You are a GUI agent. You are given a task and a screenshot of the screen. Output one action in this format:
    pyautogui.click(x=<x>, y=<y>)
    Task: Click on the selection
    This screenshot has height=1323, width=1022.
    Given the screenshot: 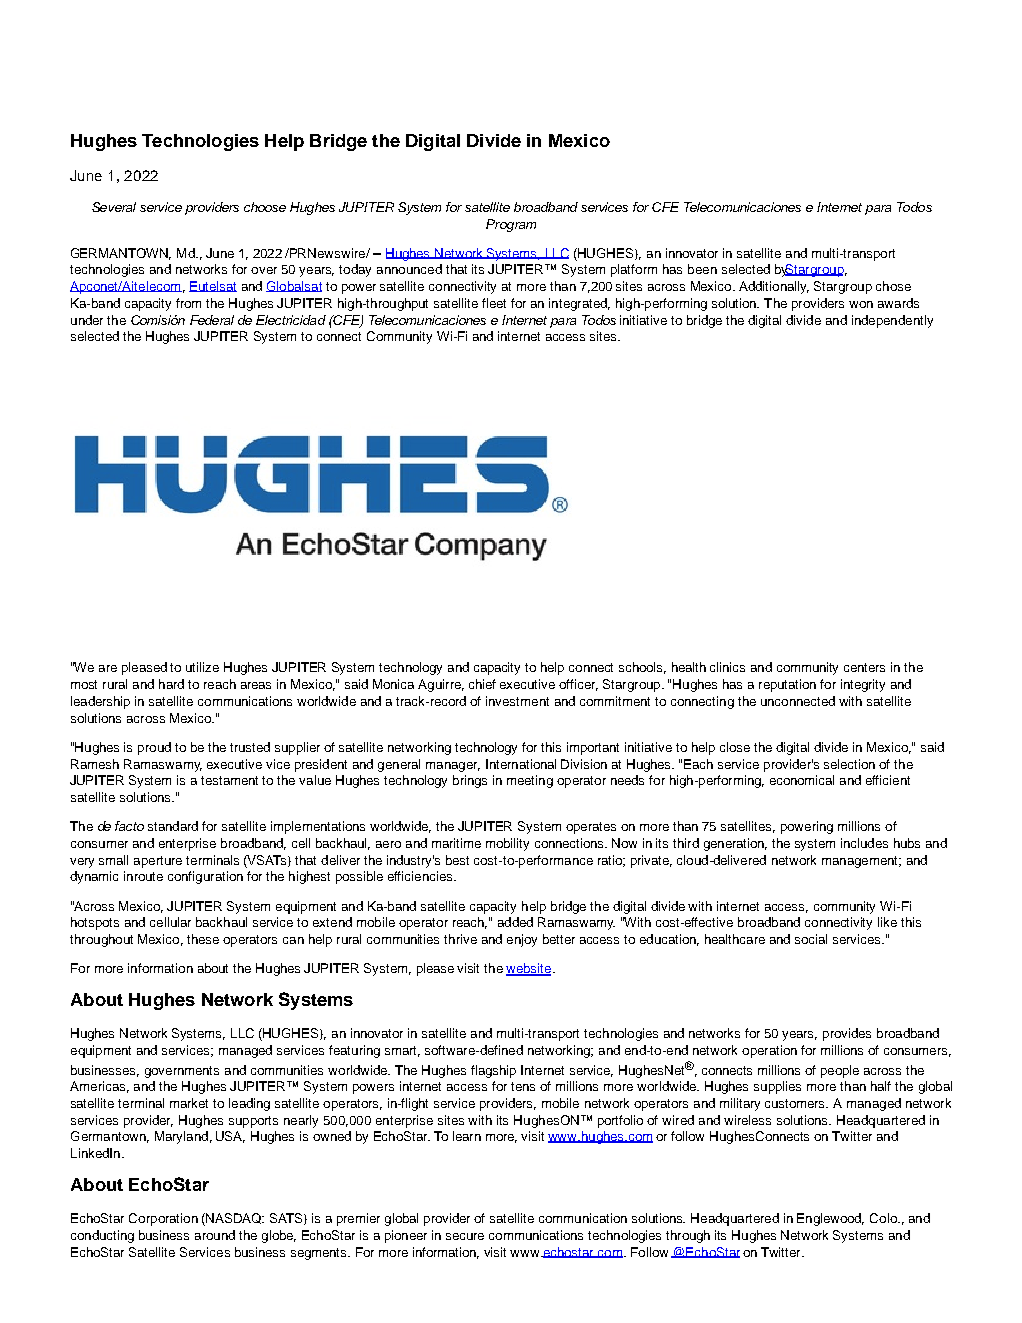 What is the action you would take?
    pyautogui.click(x=849, y=764)
